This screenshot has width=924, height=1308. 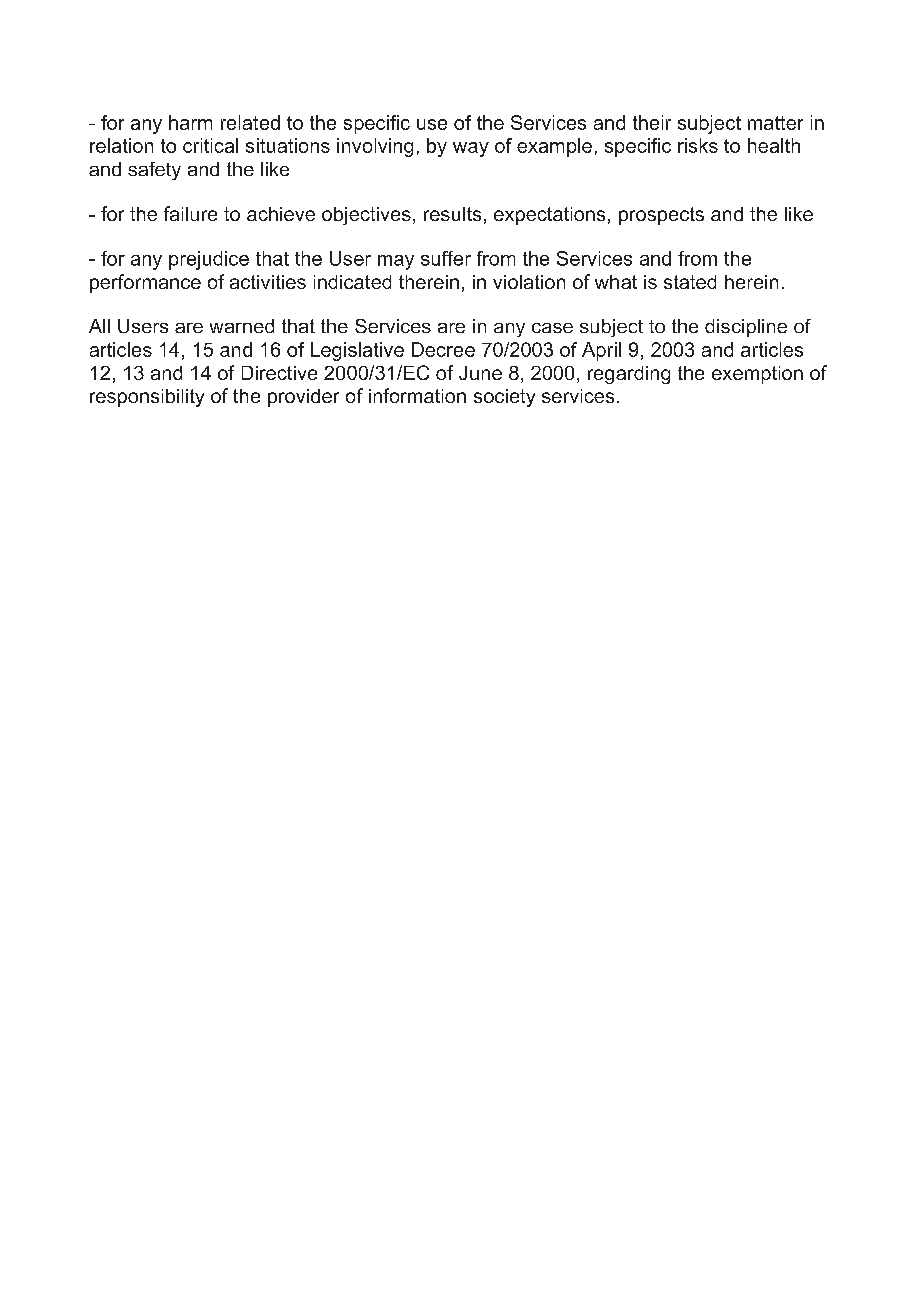 What do you see at coordinates (652, 122) in the screenshot?
I see `their` at bounding box center [652, 122].
